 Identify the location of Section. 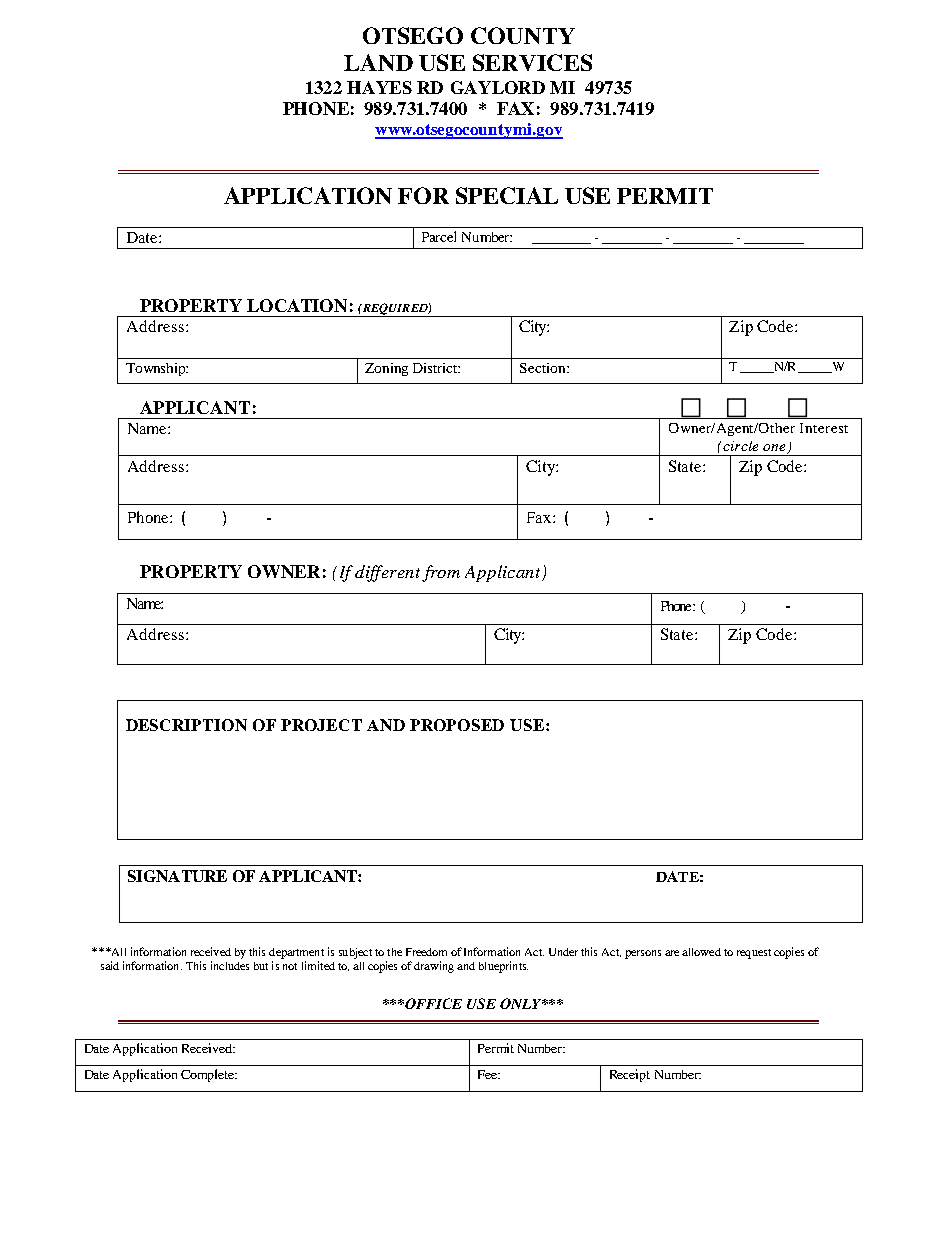
(544, 368).
